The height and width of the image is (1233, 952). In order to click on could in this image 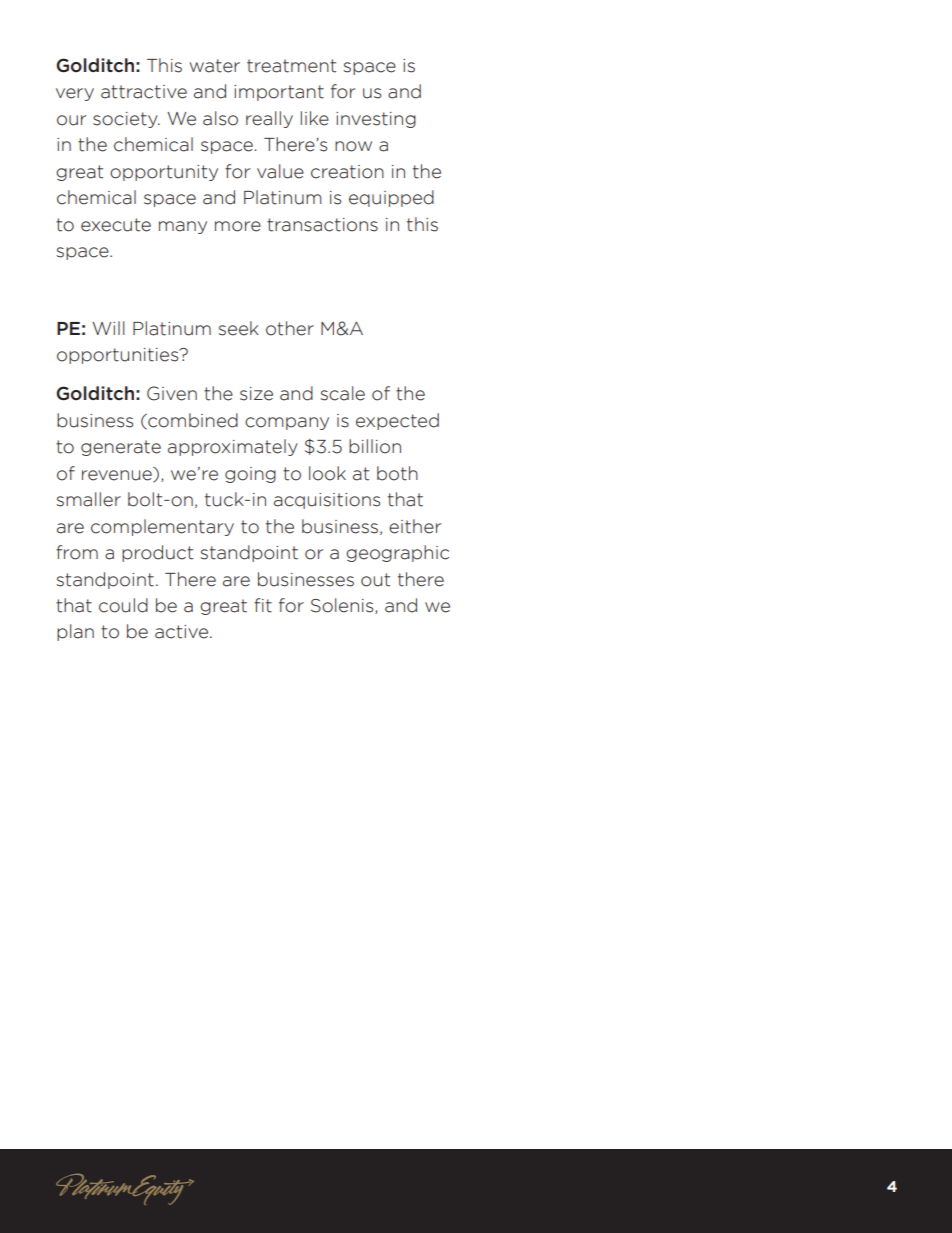, I will do `click(123, 605)`.
